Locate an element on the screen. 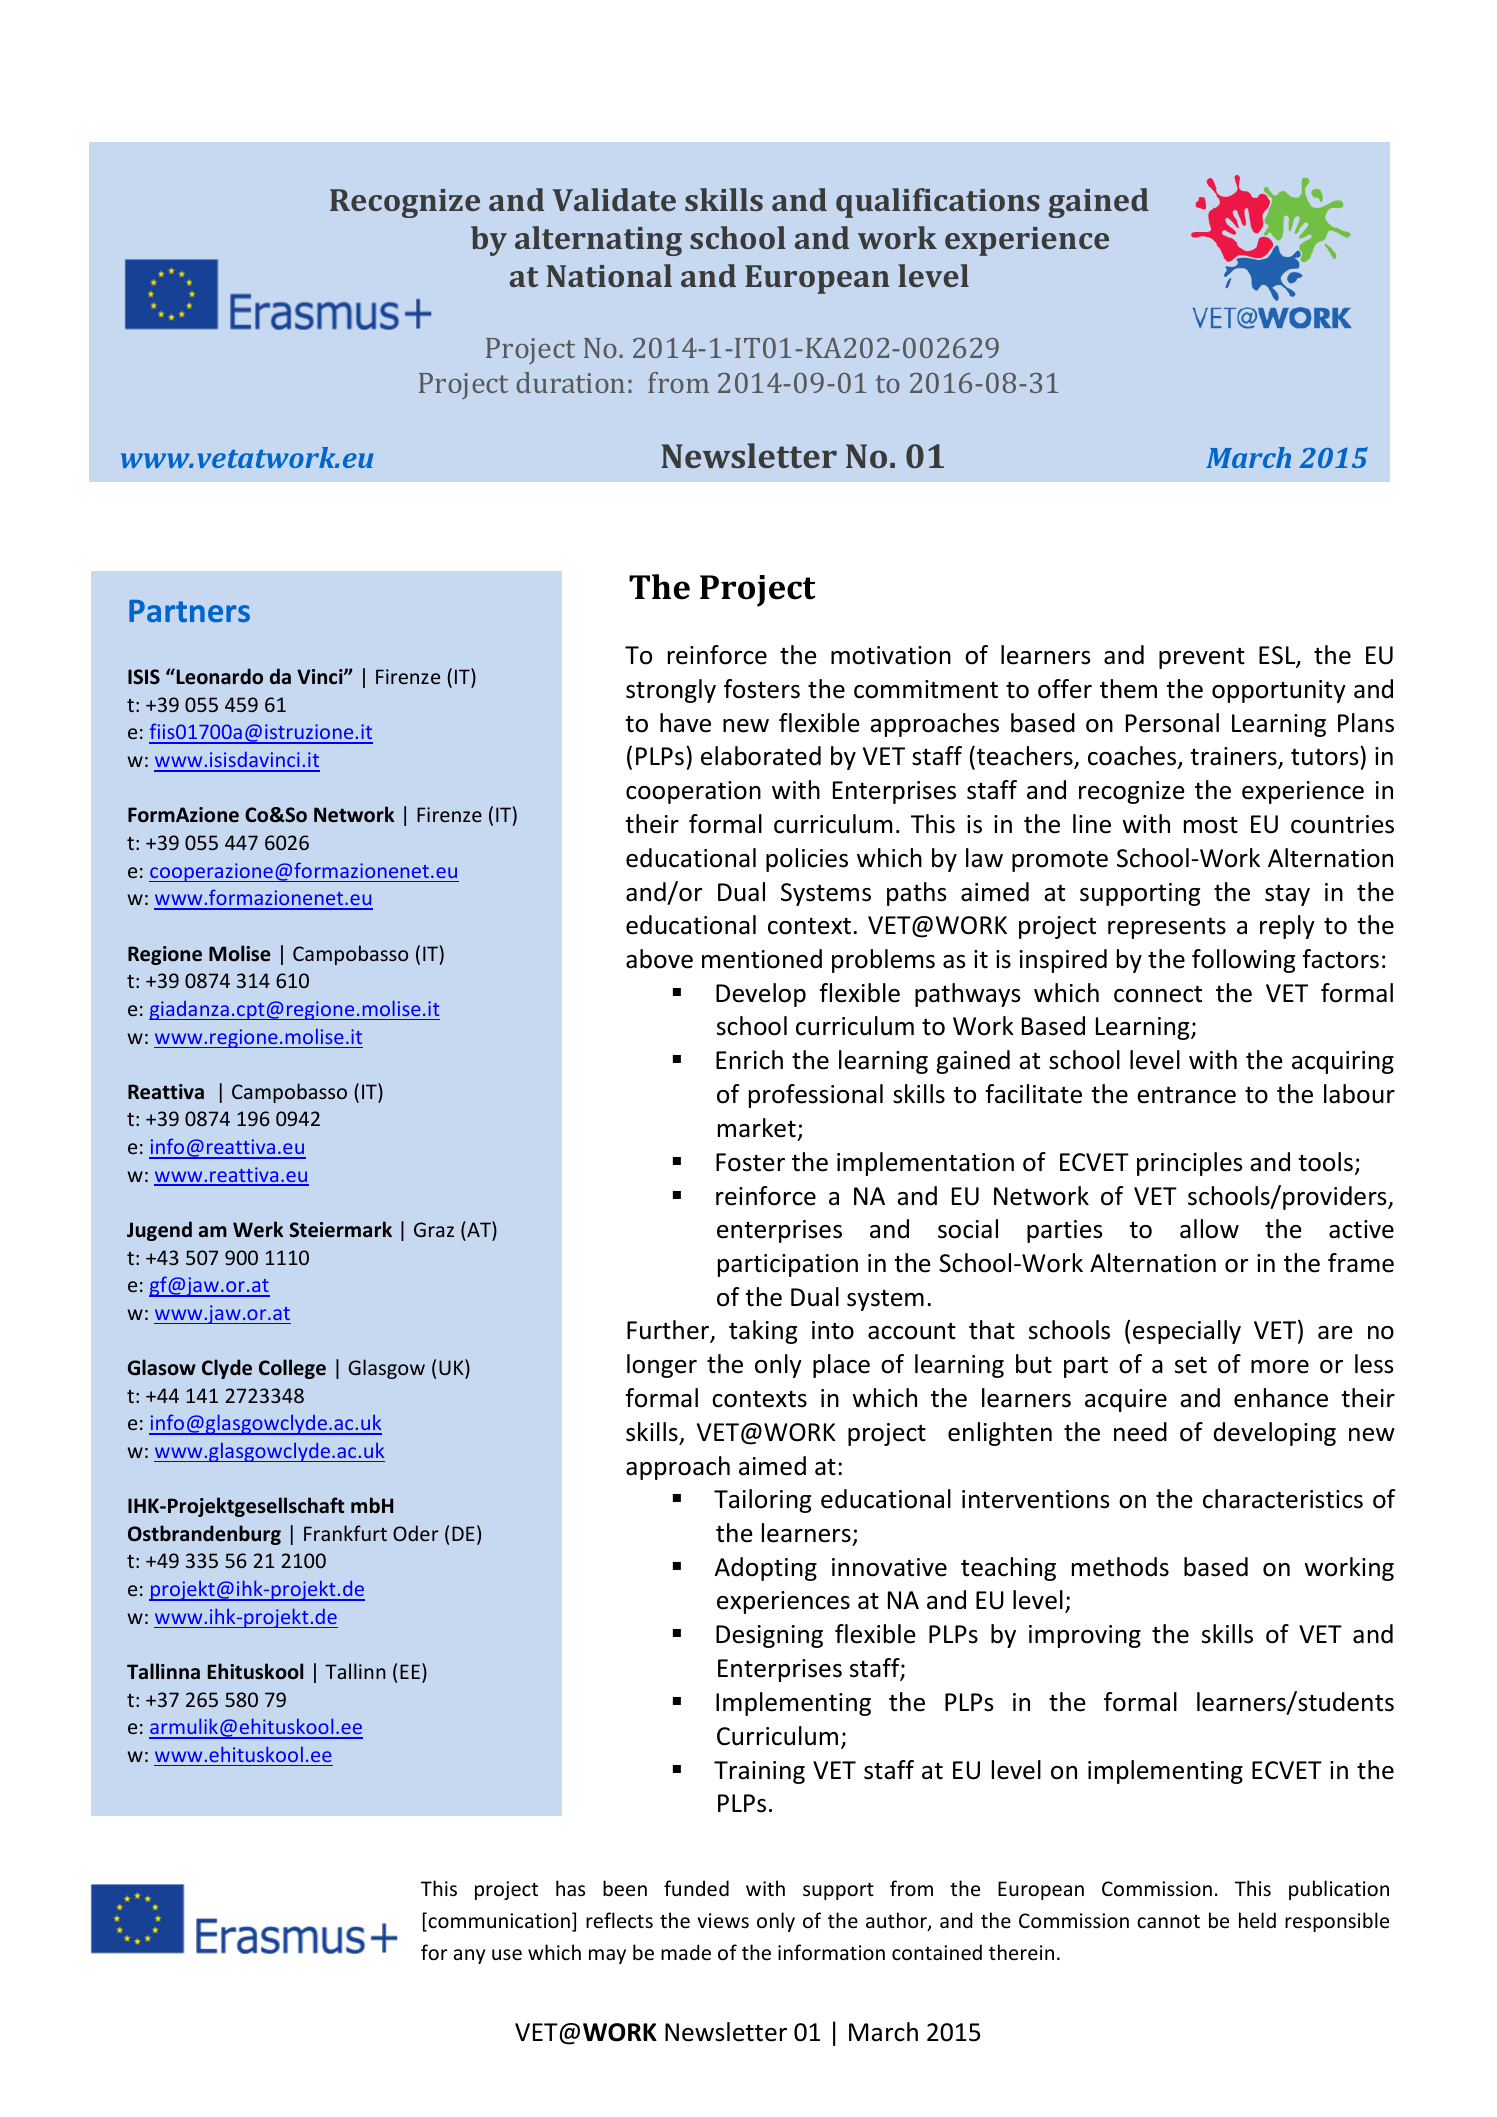 This screenshot has width=1497, height=2117. set is located at coordinates (1191, 1365).
